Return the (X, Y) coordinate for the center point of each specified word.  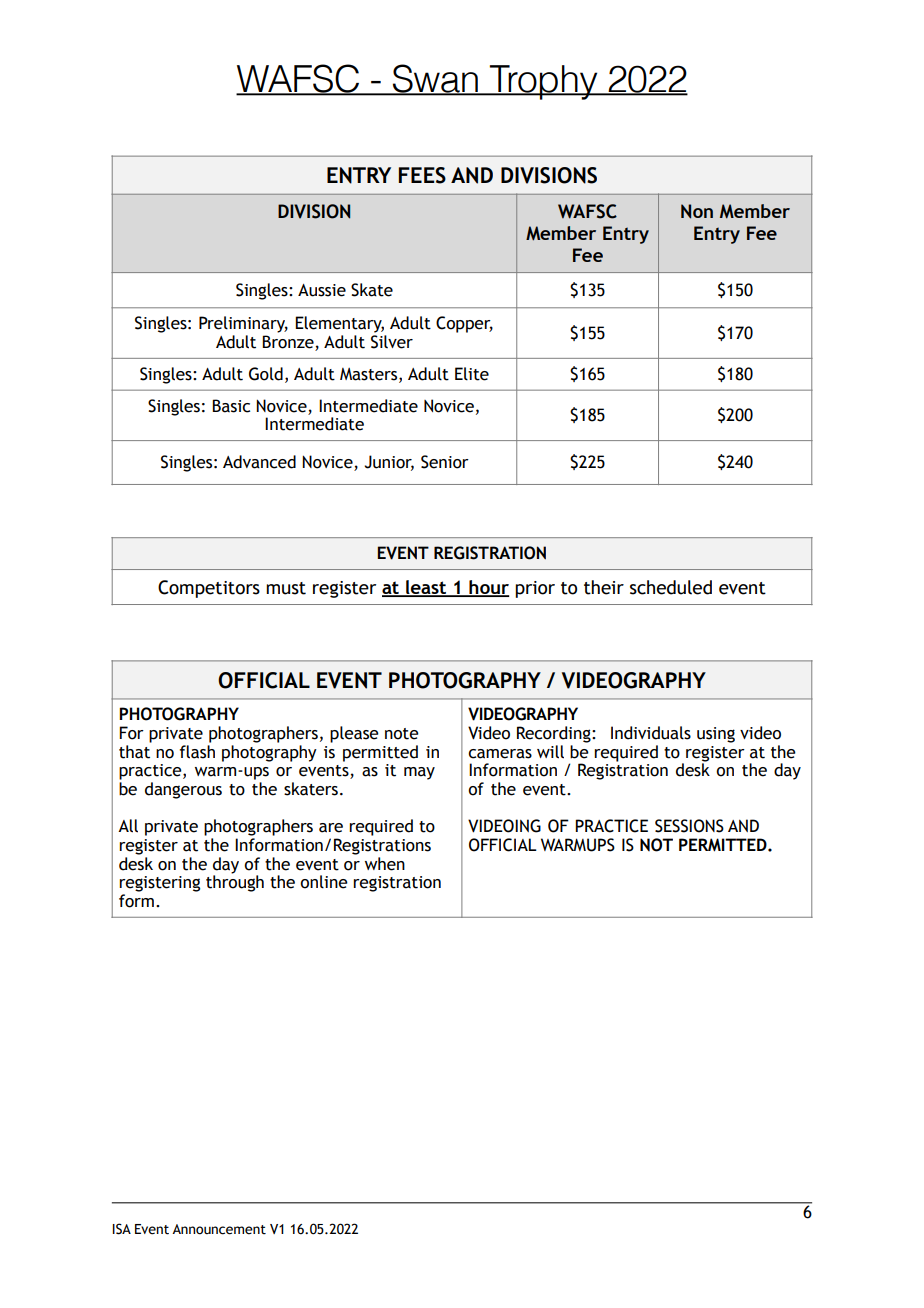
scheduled (671, 587)
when (385, 864)
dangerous (183, 790)
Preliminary (243, 324)
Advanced (259, 462)
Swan (435, 79)
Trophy (544, 82)
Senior (445, 462)
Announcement (219, 1229)
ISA (122, 1229)
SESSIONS (689, 826)
